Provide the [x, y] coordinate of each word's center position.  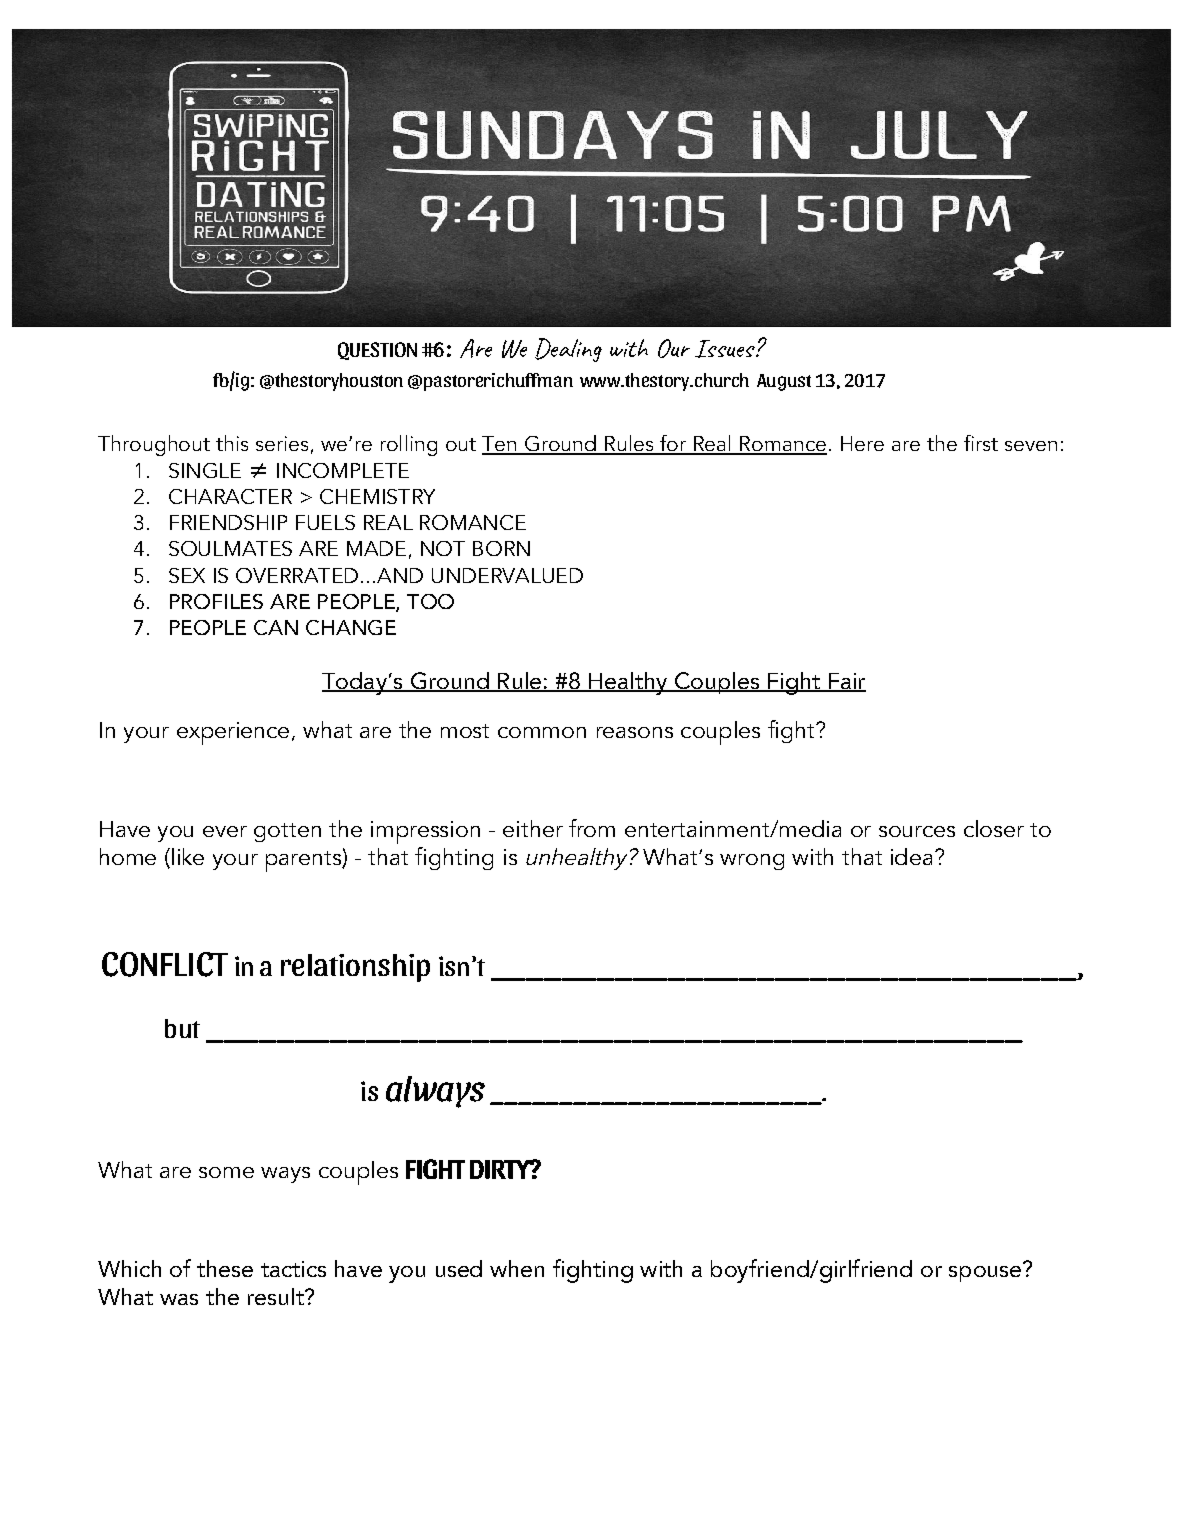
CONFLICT [165, 964]
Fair [846, 682]
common [542, 732]
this [232, 443]
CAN [276, 627]
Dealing [568, 350]
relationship [355, 968]
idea [911, 856]
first [981, 443]
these [225, 1268]
